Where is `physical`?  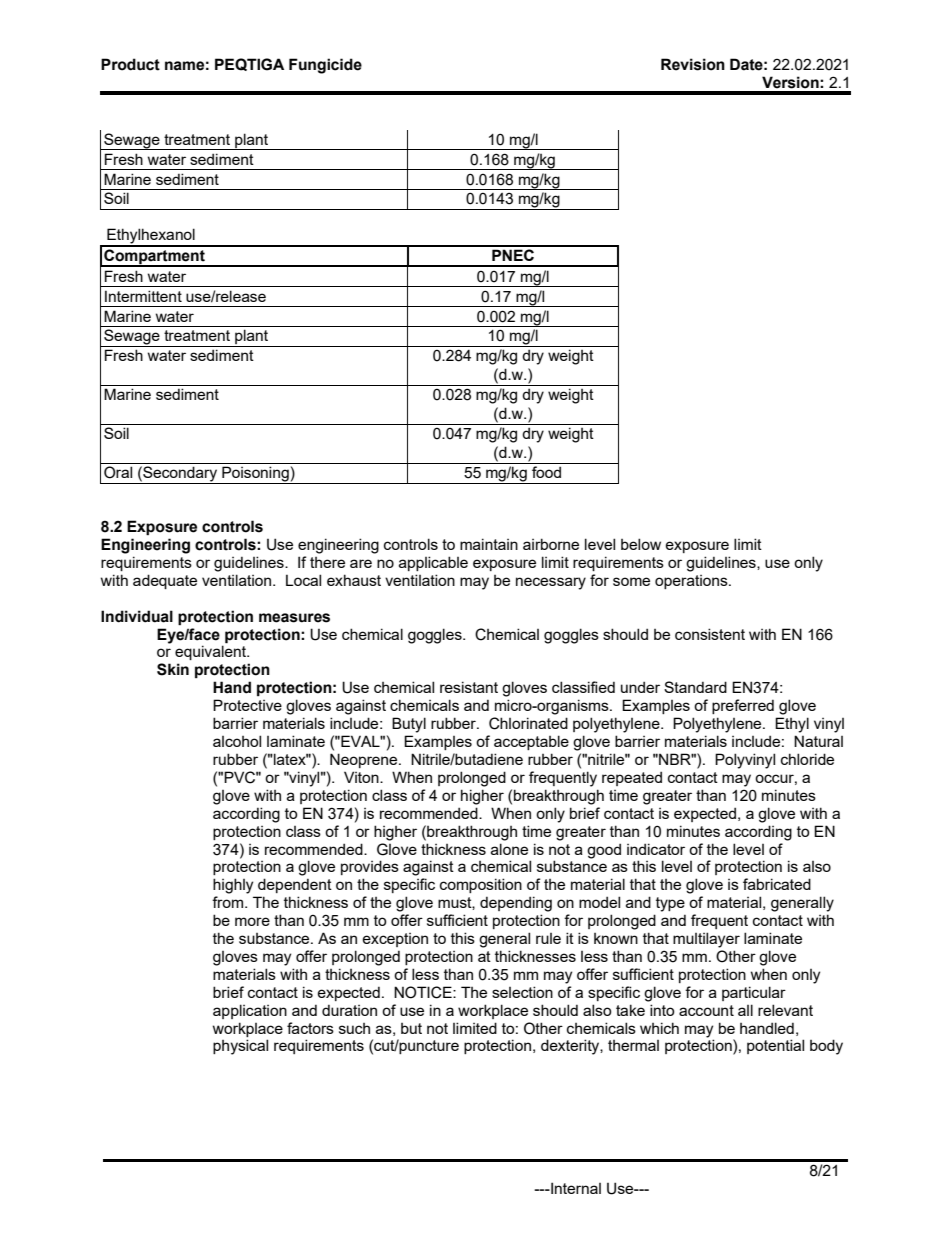 physical is located at coordinates (240, 1047).
